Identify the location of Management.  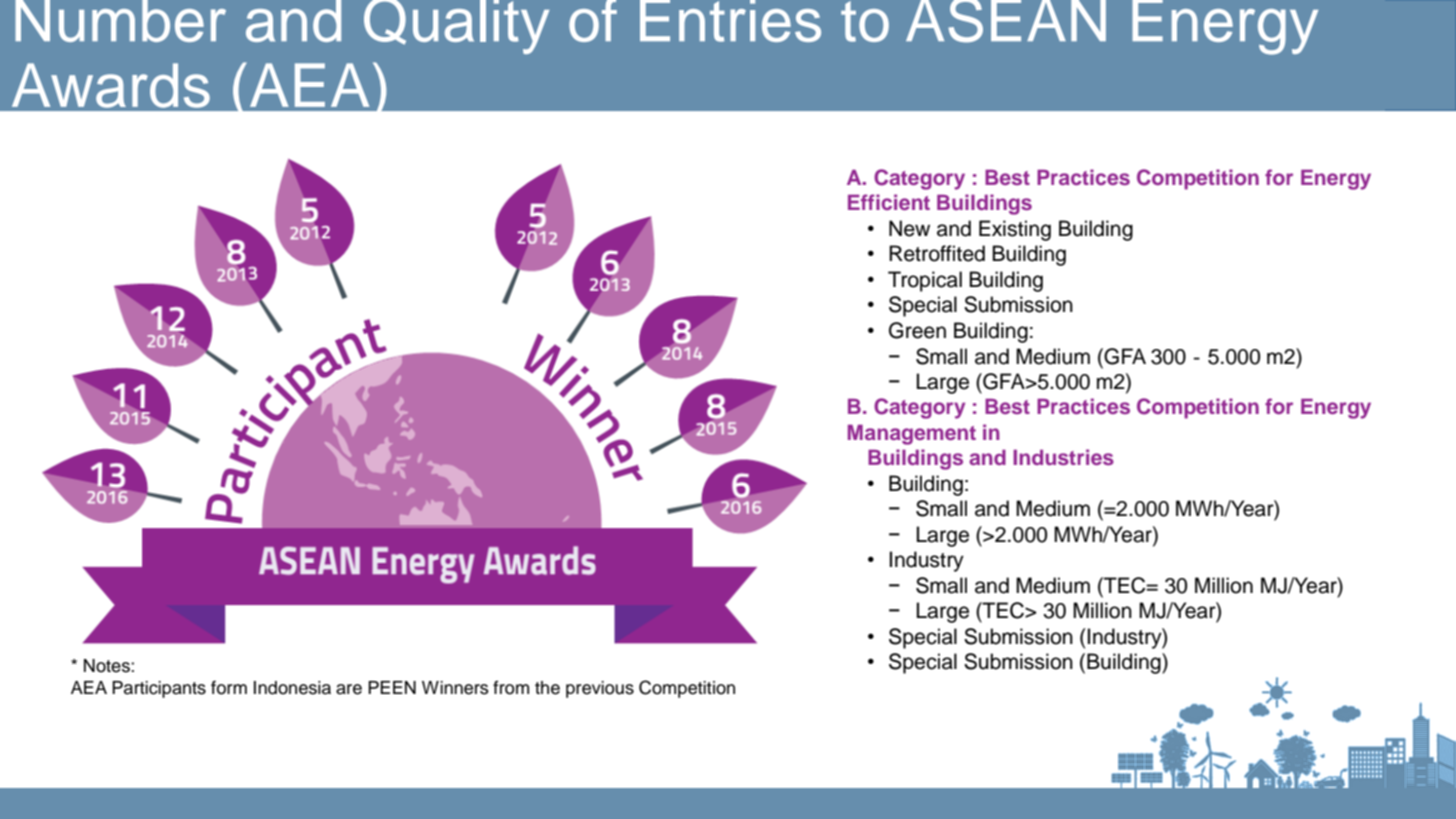
(912, 434).
